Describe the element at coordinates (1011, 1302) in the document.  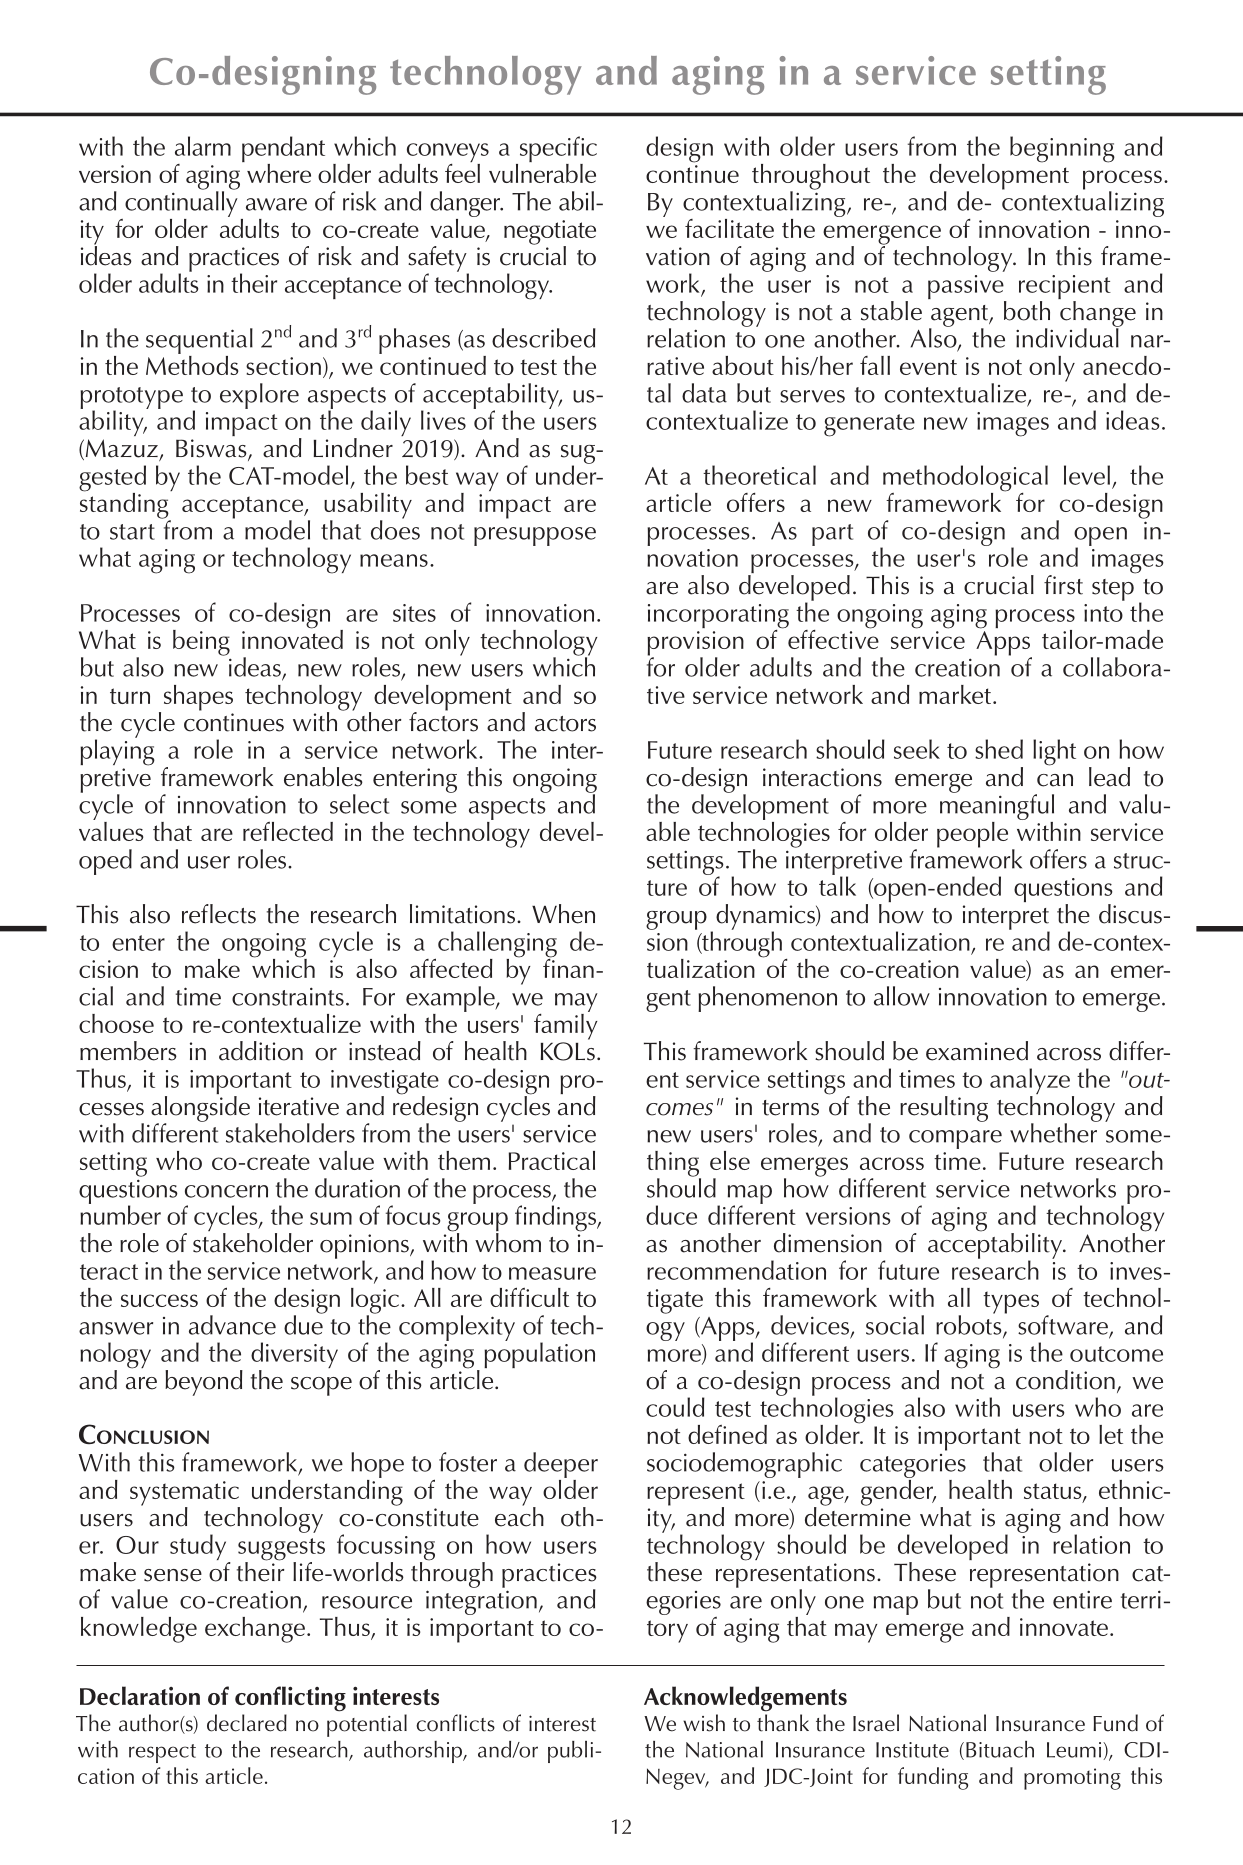
I see `types` at that location.
